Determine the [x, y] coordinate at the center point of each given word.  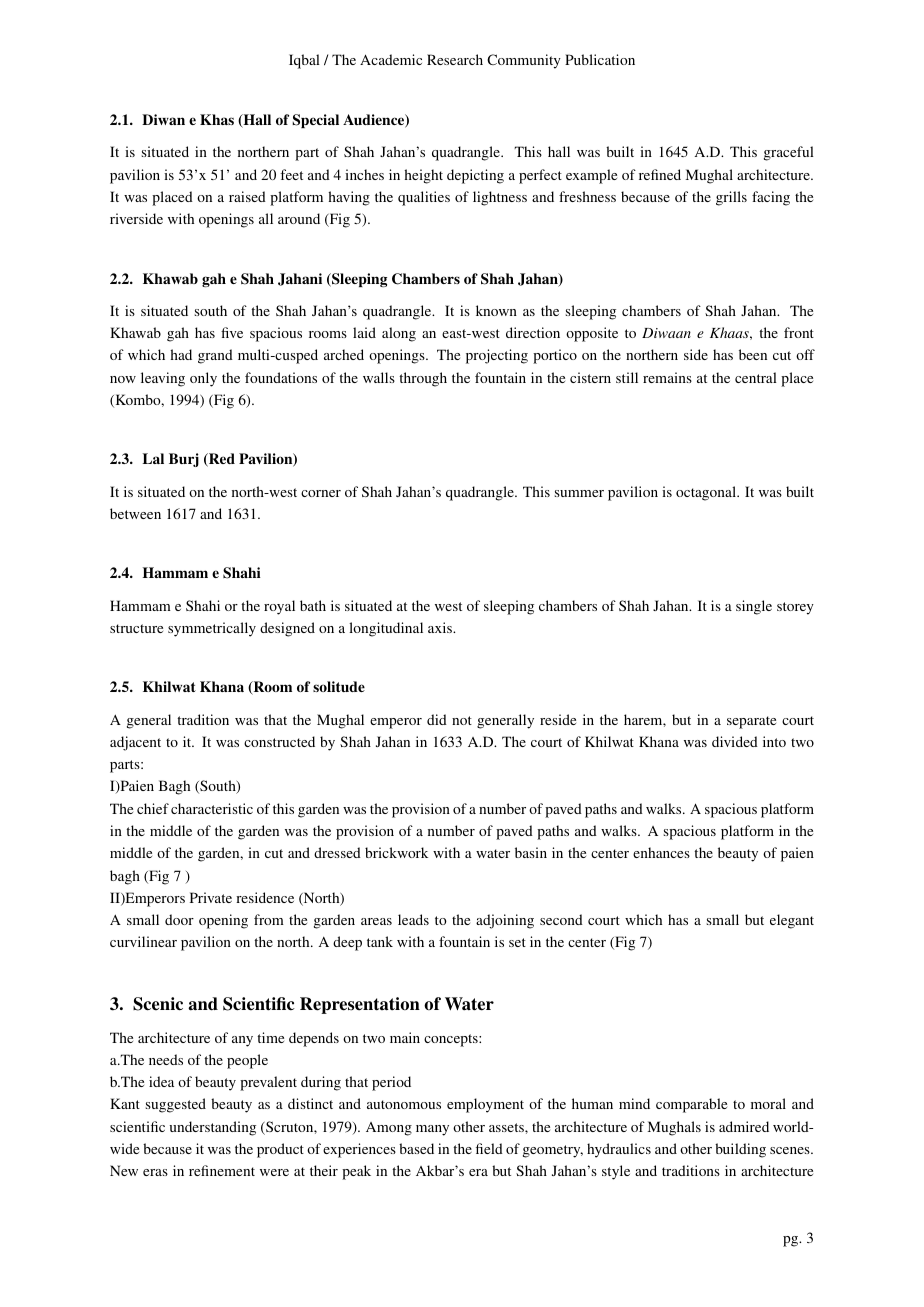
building [740, 1150]
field [489, 1148]
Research [455, 59]
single [754, 607]
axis [441, 627]
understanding [212, 1128]
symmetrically [212, 629]
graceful [789, 153]
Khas [217, 119]
